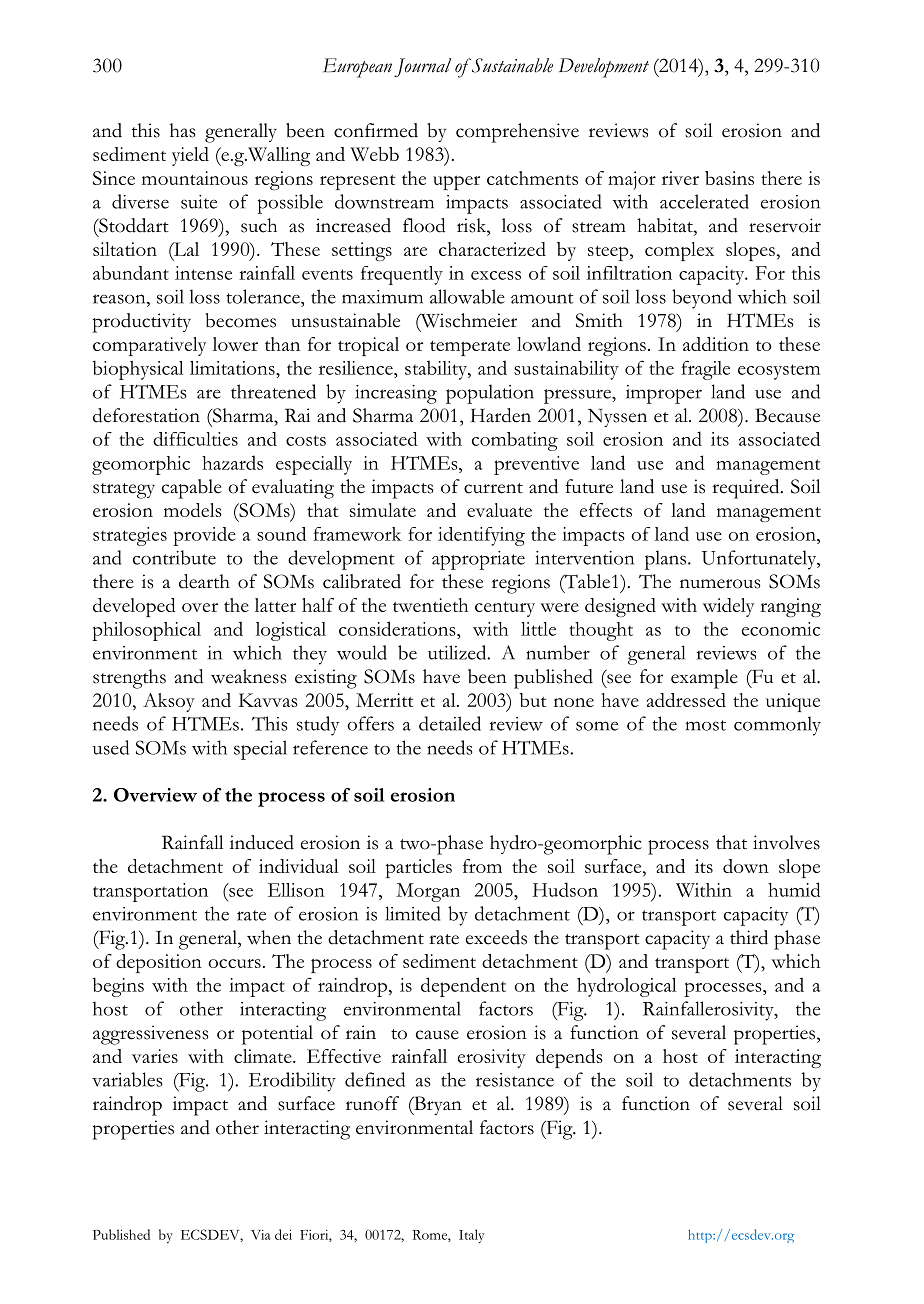  I want to click on Journal, so click(422, 67).
